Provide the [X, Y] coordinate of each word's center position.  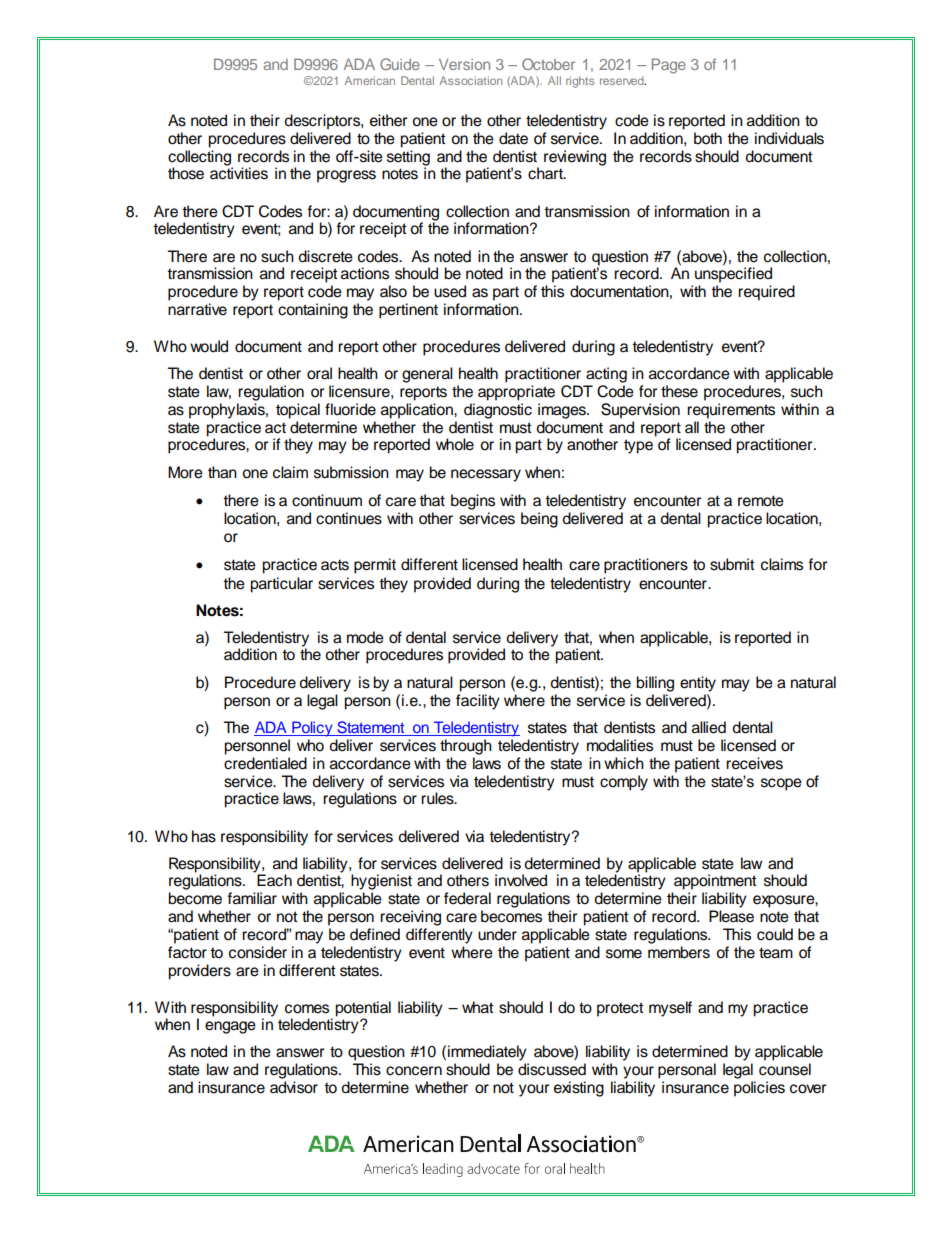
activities [239, 172]
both [708, 138]
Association [471, 80]
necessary [486, 475]
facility [478, 702]
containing [313, 311]
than [222, 472]
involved [521, 880]
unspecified [733, 274]
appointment [715, 882]
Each [274, 880]
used [450, 291]
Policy [312, 729]
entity [698, 684]
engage [230, 1027]
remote [761, 501]
